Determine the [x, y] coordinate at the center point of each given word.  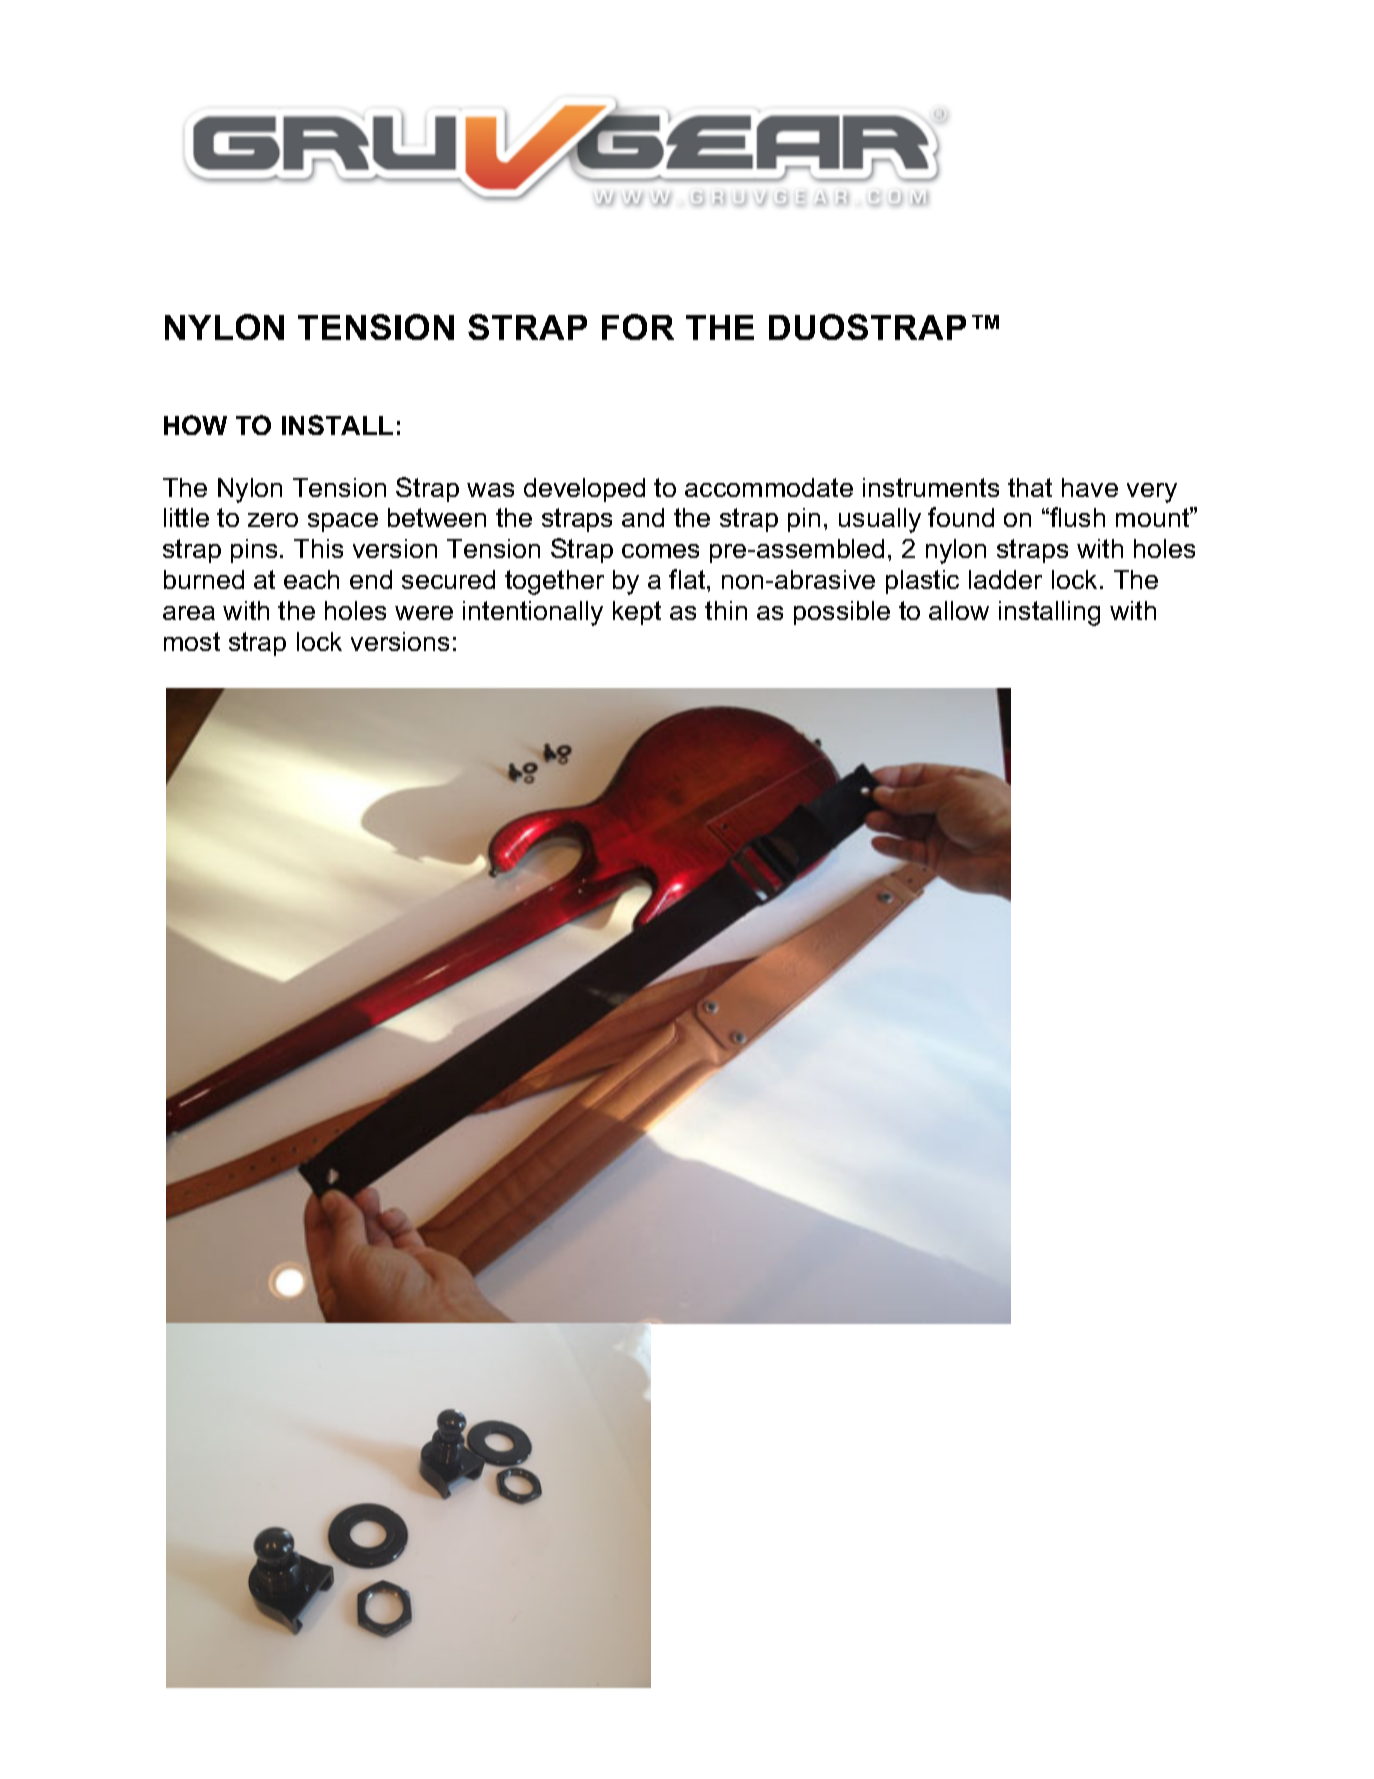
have [1090, 487]
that [1030, 487]
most [192, 641]
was [490, 490]
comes [660, 551]
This [318, 548]
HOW [195, 425]
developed [584, 490]
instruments [931, 487]
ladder [1005, 579]
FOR [638, 327]
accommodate [769, 487]
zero [273, 520]
